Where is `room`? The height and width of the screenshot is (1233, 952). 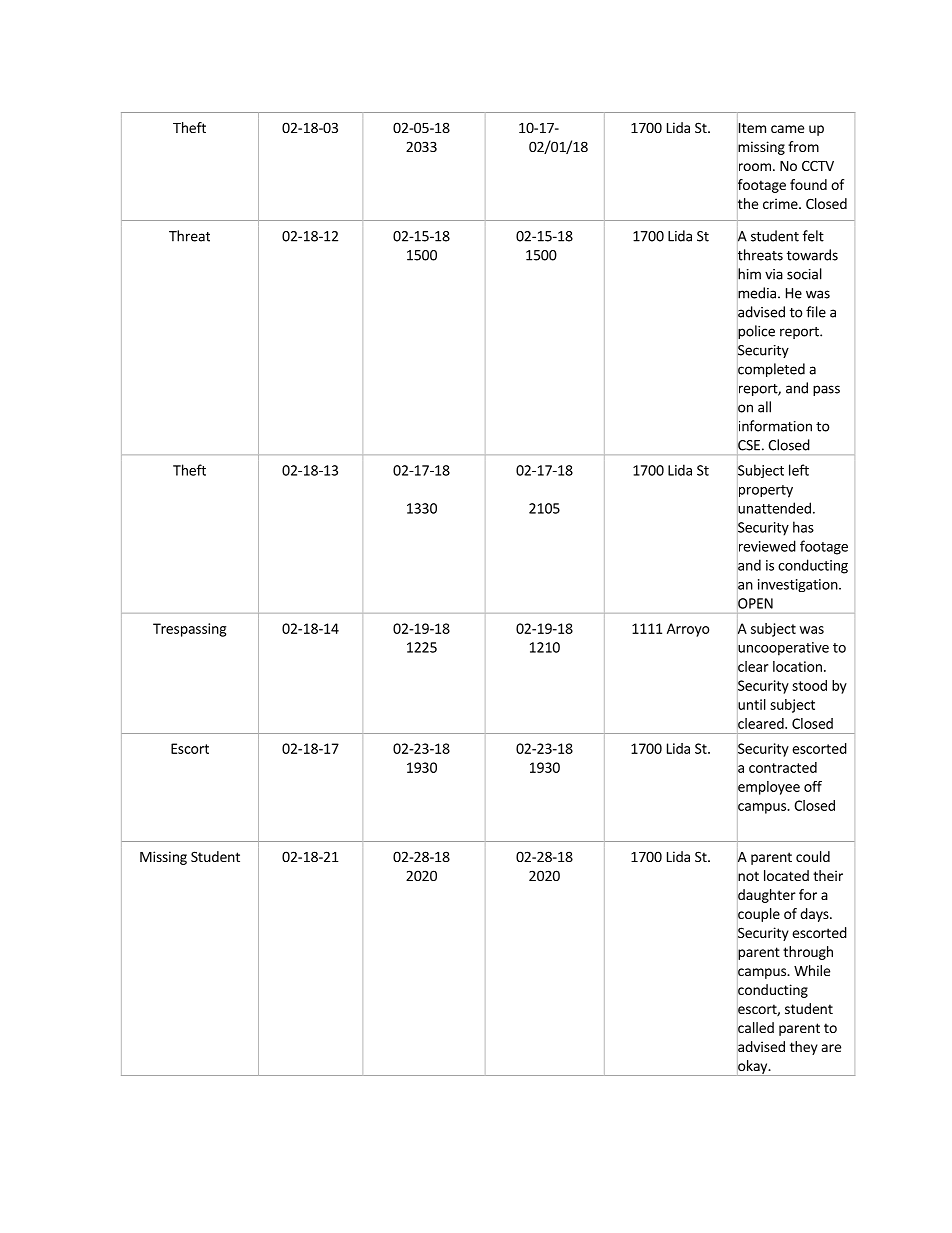
room is located at coordinates (754, 167).
